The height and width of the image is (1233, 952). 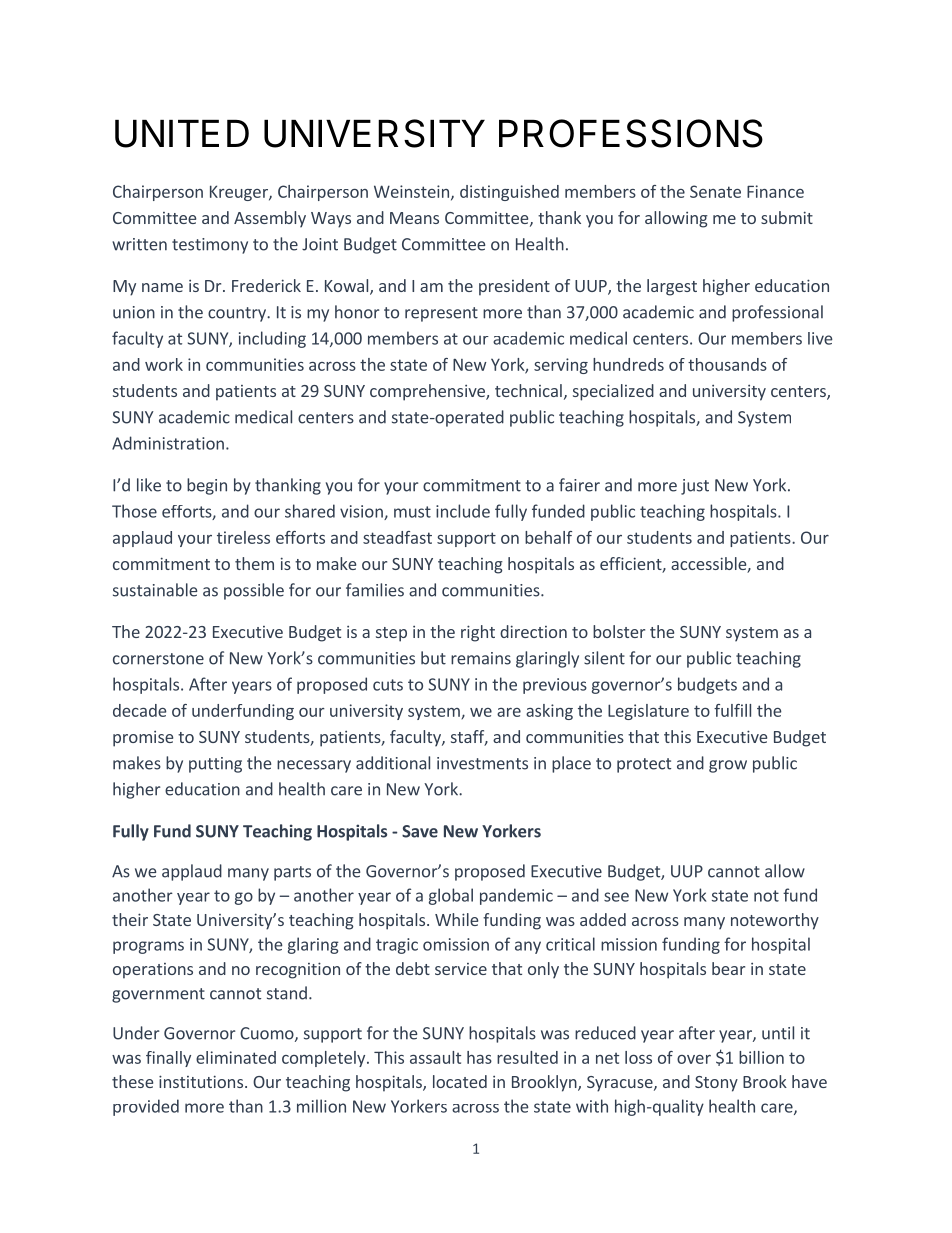 What do you see at coordinates (201, 1081) in the image?
I see `institutions` at bounding box center [201, 1081].
